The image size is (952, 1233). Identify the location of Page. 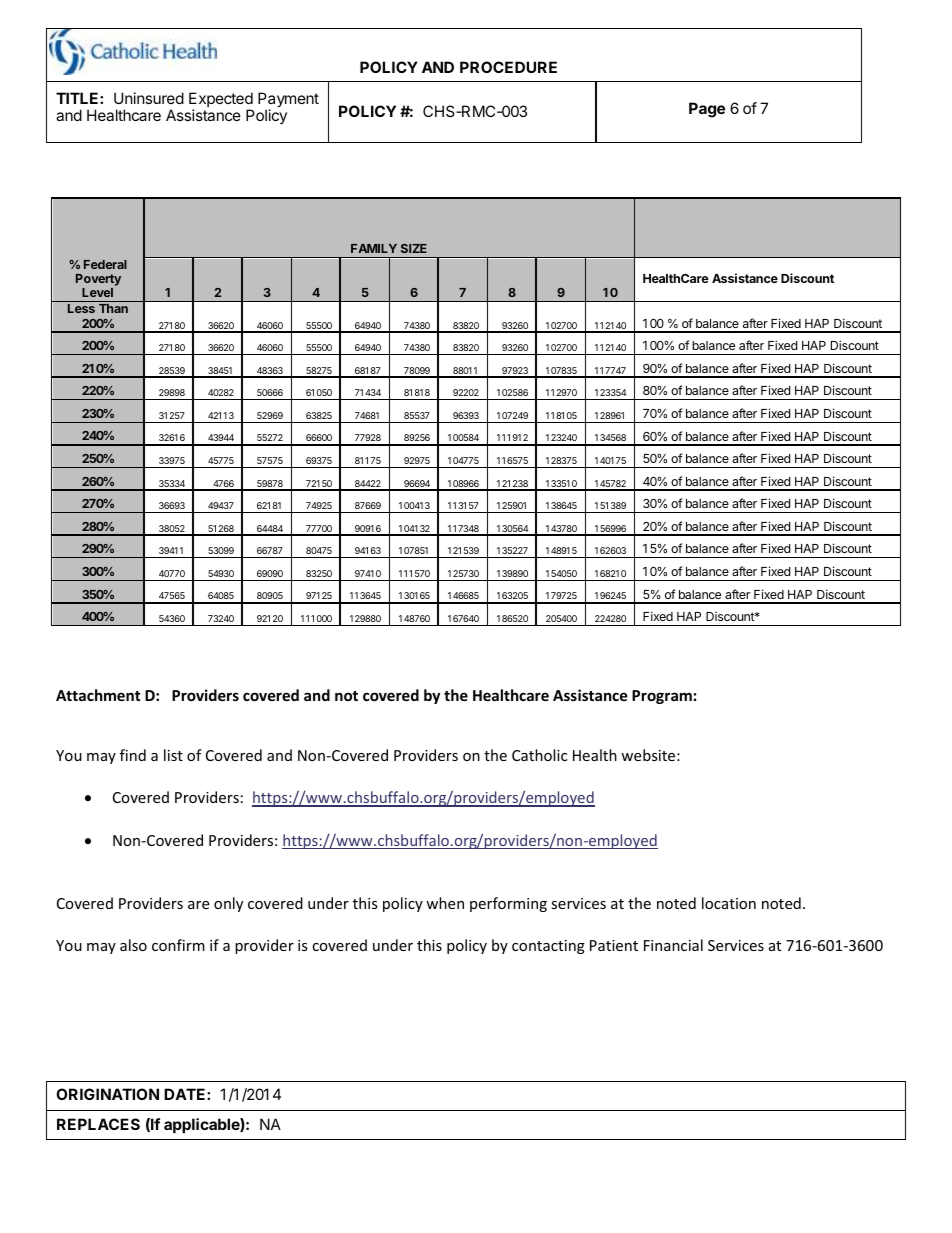
(707, 110).
